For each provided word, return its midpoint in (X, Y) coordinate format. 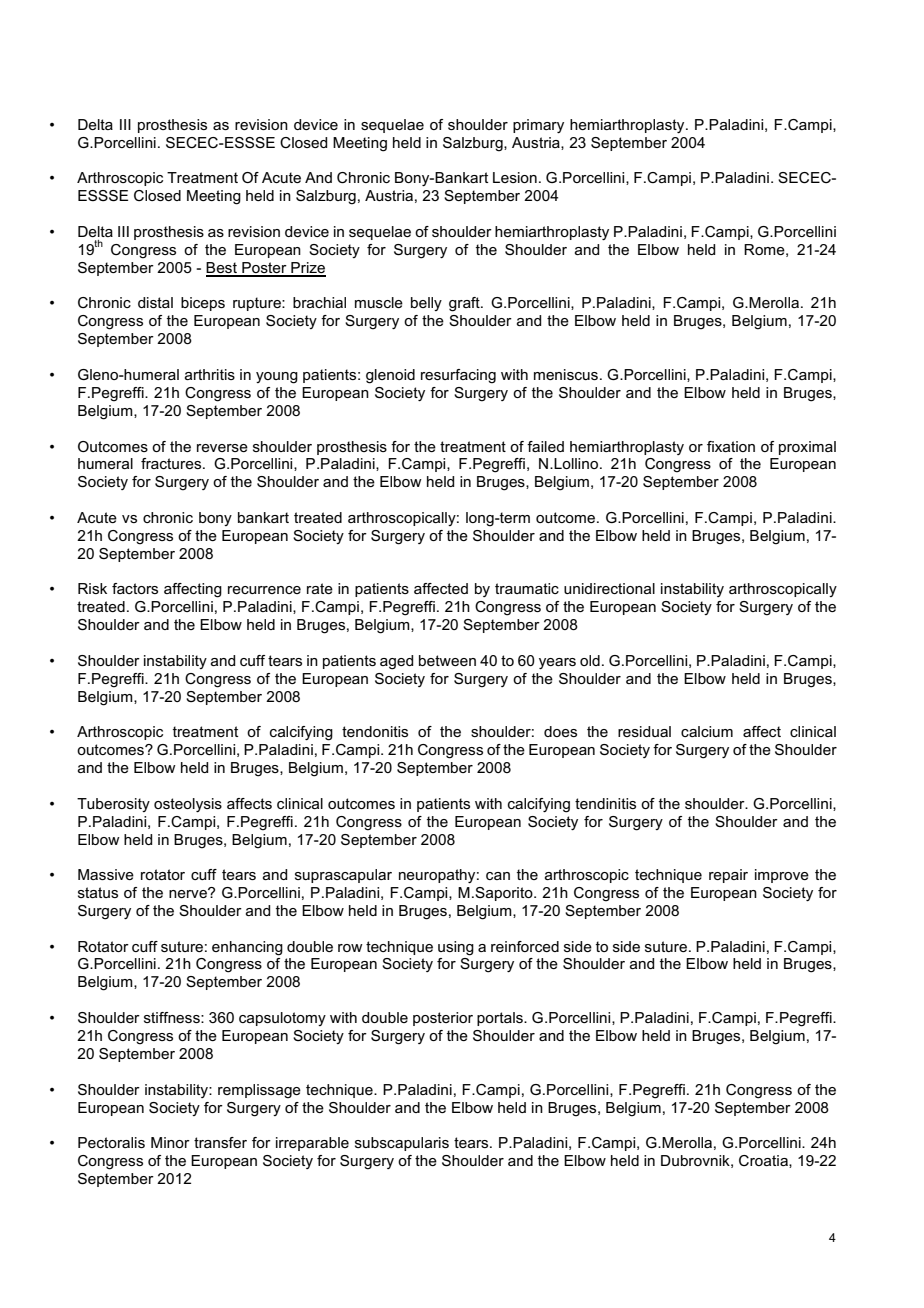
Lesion (515, 177)
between (447, 660)
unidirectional (609, 588)
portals (501, 1019)
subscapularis (402, 1144)
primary (538, 126)
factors (135, 588)
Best (222, 269)
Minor (170, 1142)
